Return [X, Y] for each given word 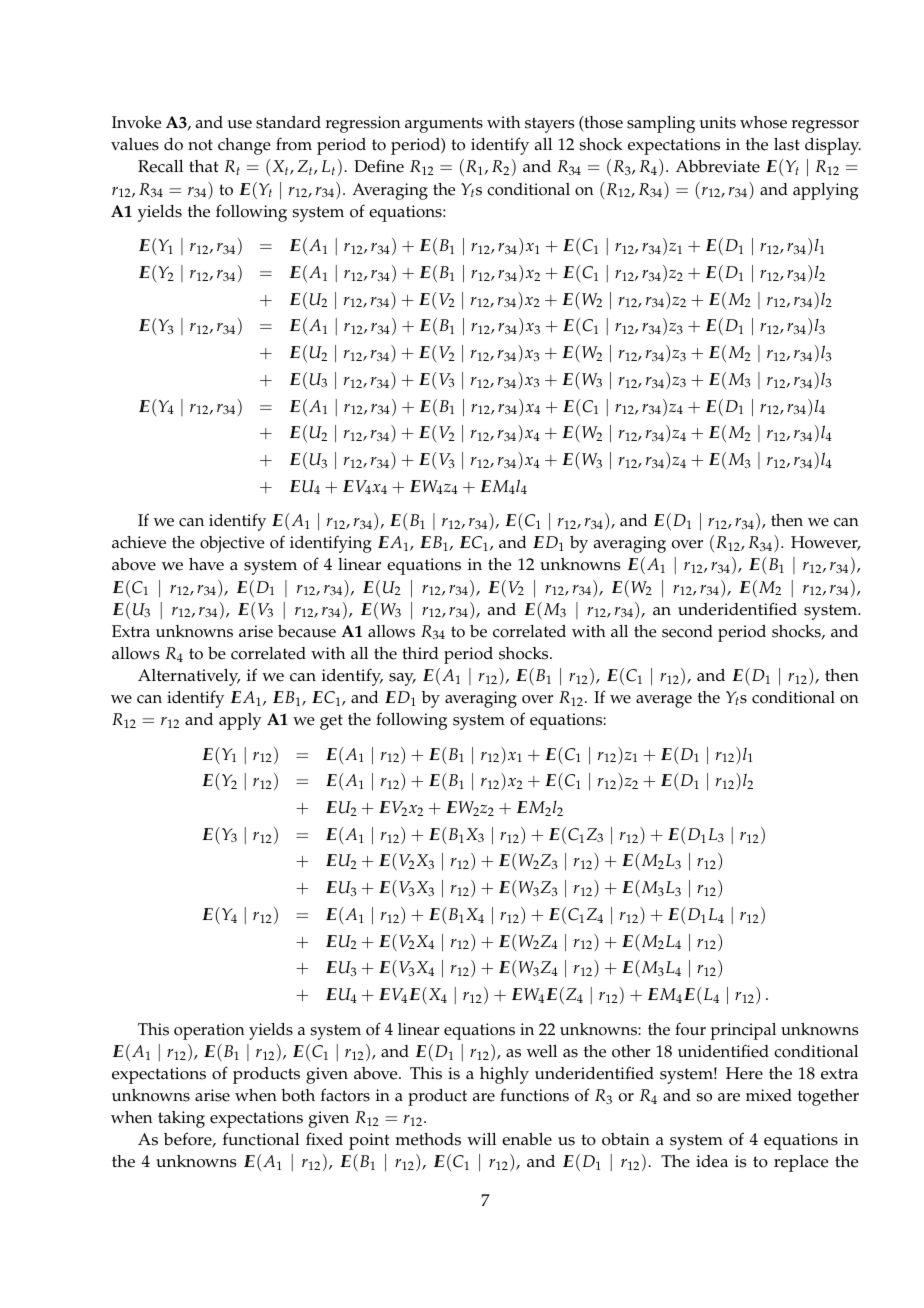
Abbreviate [718, 166]
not [200, 145]
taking [181, 1119]
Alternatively [189, 677]
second [687, 631]
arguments [444, 125]
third [420, 653]
